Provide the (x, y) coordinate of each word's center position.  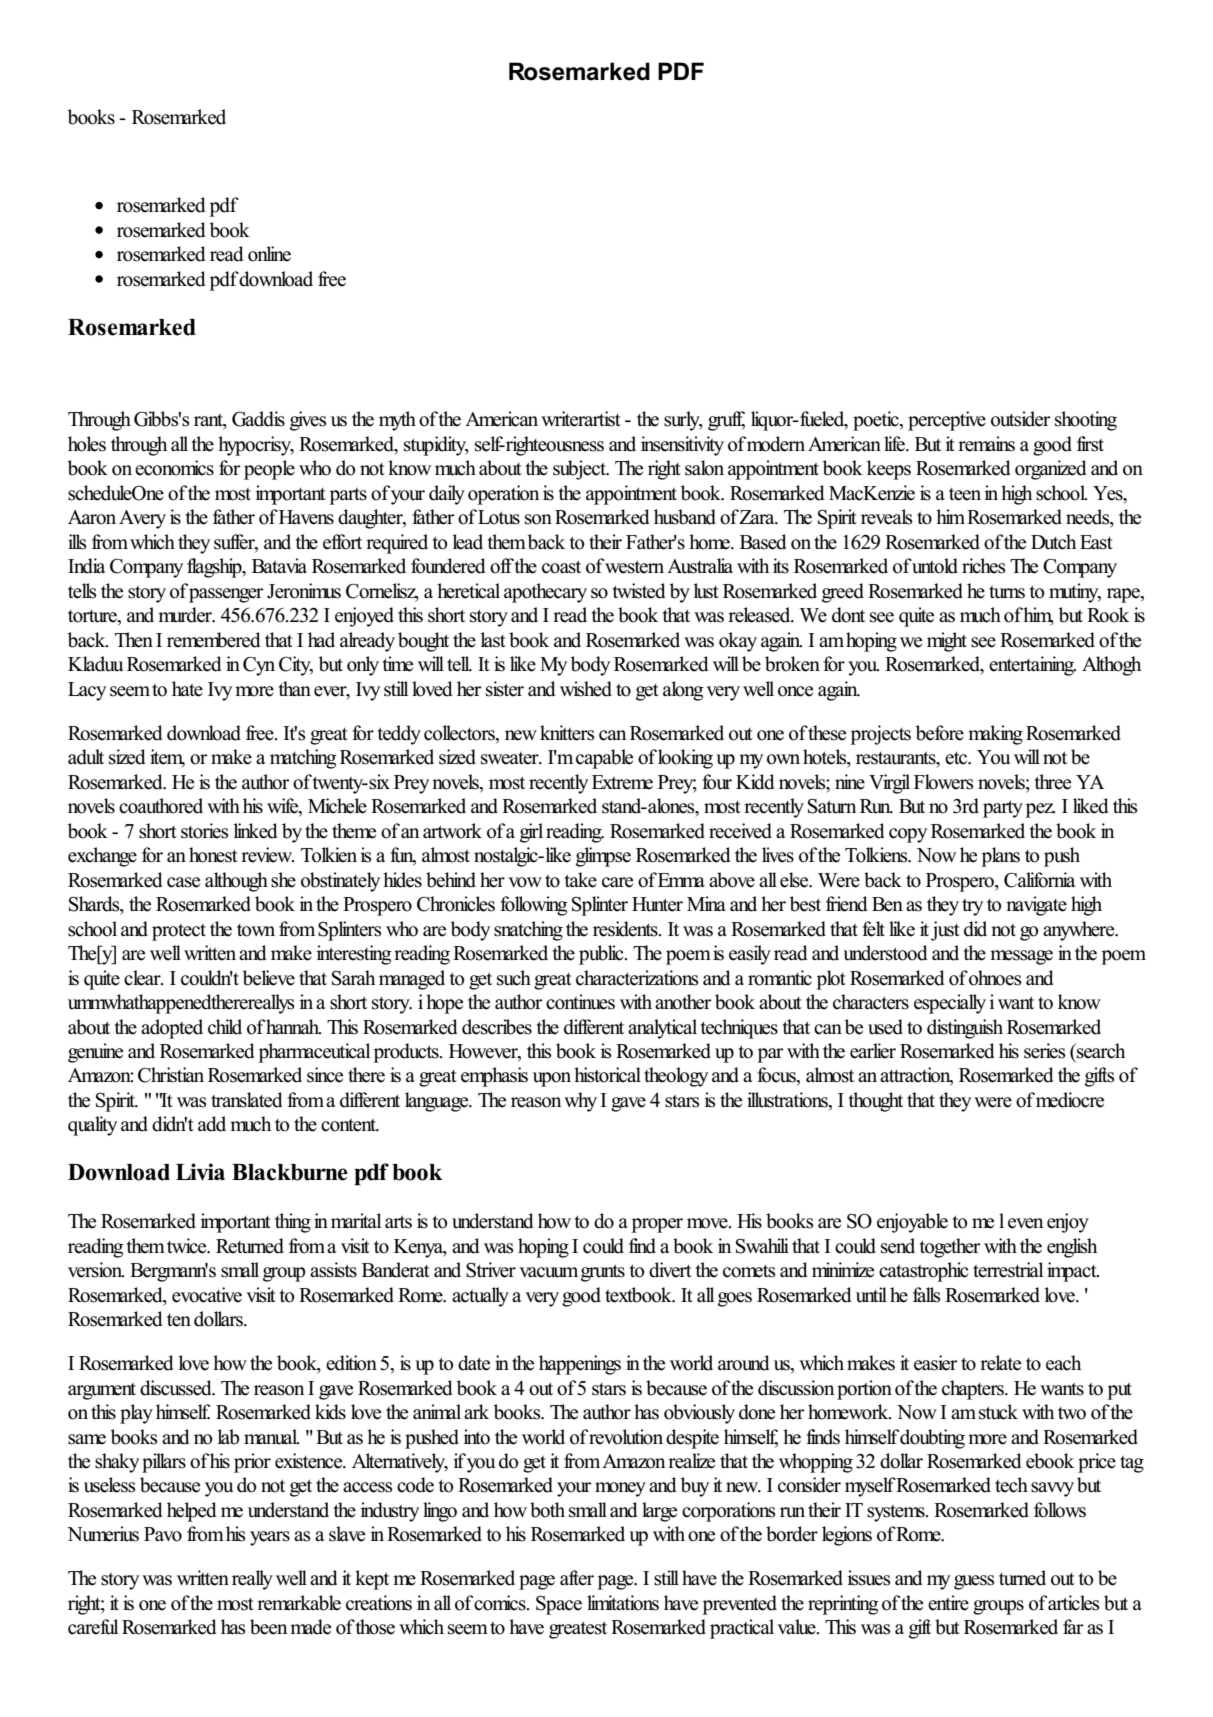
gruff (726, 421)
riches (984, 566)
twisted (639, 591)
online (269, 254)
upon (552, 1079)
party (1003, 809)
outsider (1021, 419)
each (1063, 1363)
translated (246, 1100)
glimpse (603, 857)
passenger (226, 595)
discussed (177, 1388)
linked (255, 831)
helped (191, 1512)
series (1045, 1051)
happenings (580, 1365)
